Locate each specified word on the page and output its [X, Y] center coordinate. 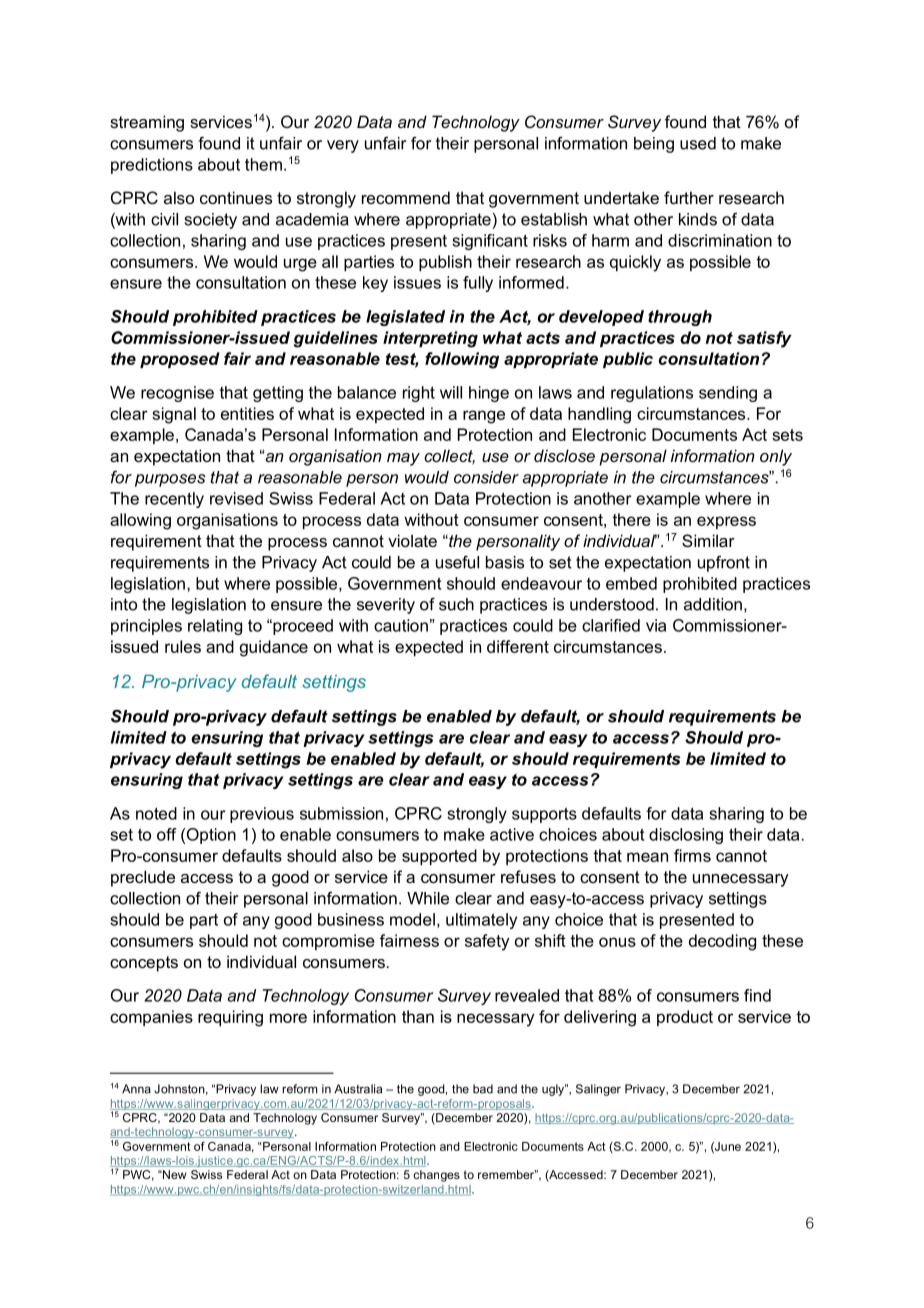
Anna [136, 1089]
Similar [708, 540]
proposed [180, 360]
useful [457, 562]
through [680, 318]
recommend [406, 197]
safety [487, 942]
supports [544, 815]
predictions [152, 166]
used [698, 143]
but [207, 583]
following [462, 360]
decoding [722, 942]
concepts [144, 964]
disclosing [686, 836]
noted [156, 813]
